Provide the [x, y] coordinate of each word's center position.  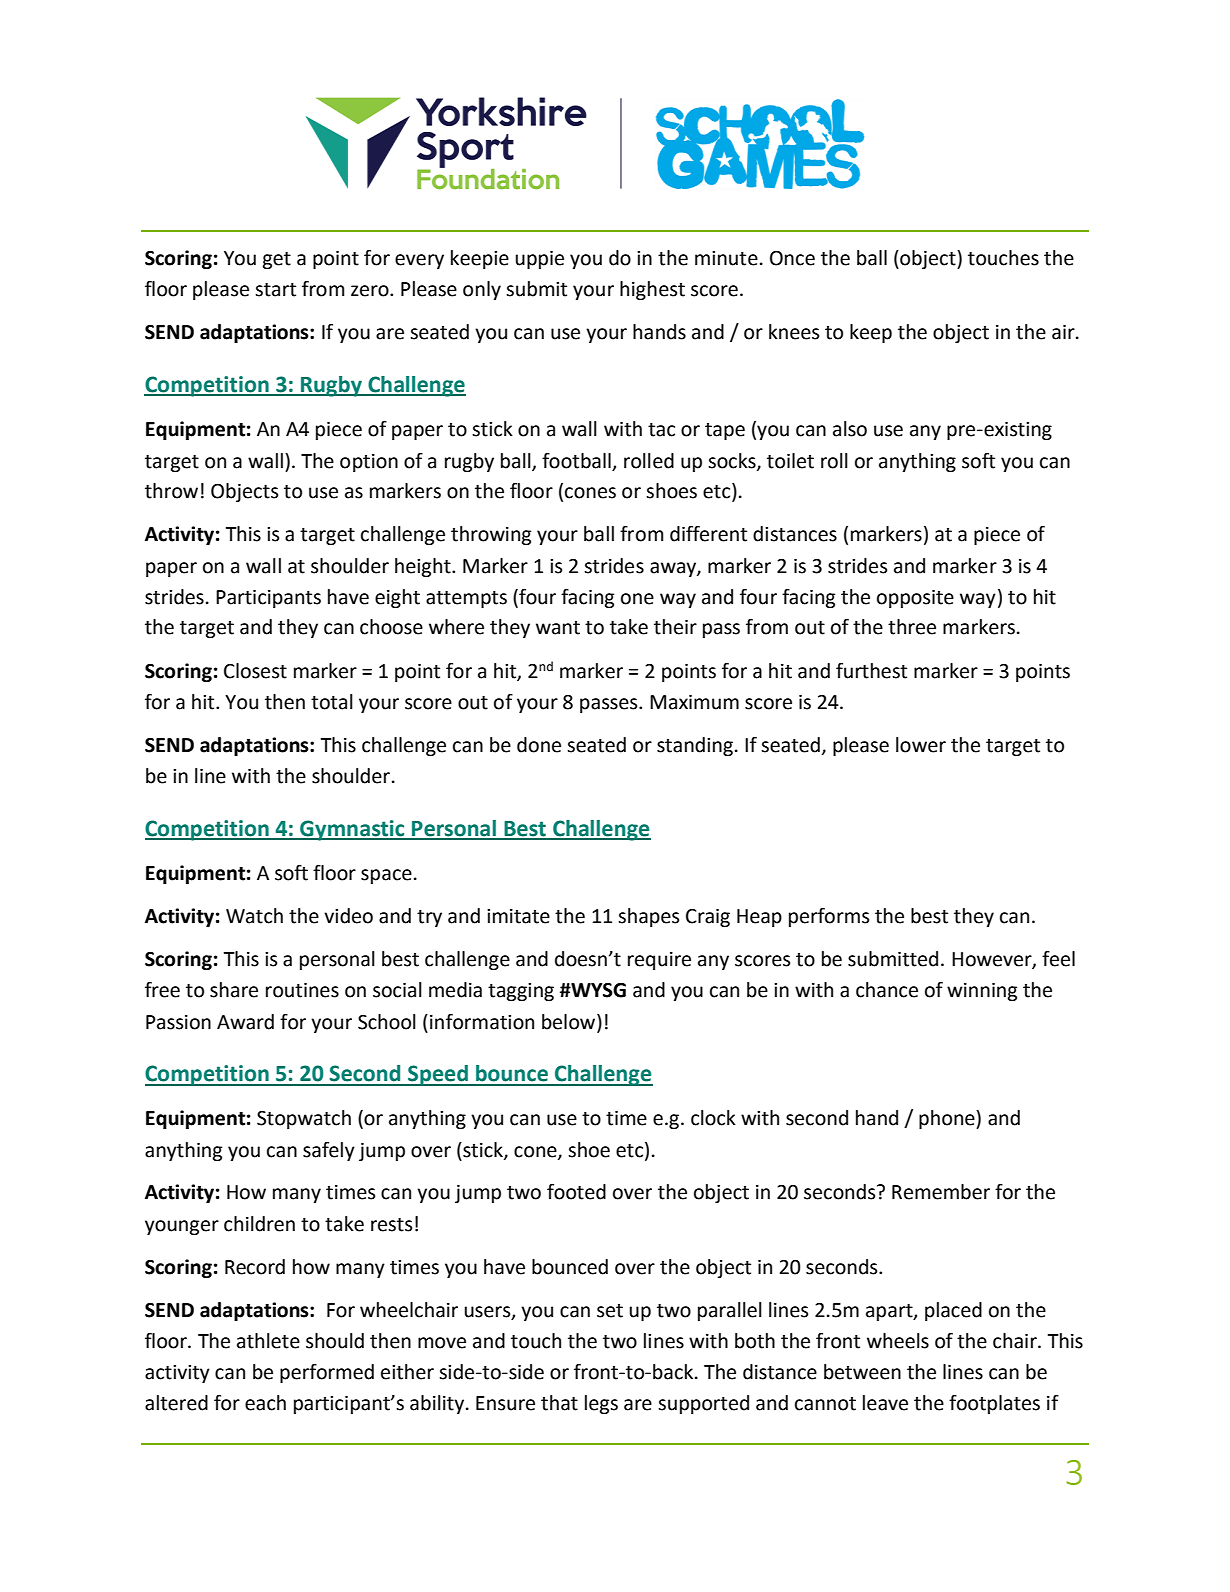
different [708, 534]
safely [329, 1151]
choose [391, 627]
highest [652, 290]
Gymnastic [352, 830]
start [275, 290]
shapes [648, 917]
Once [792, 258]
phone [948, 1119]
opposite [915, 599]
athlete [268, 1341]
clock [713, 1118]
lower [921, 745]
